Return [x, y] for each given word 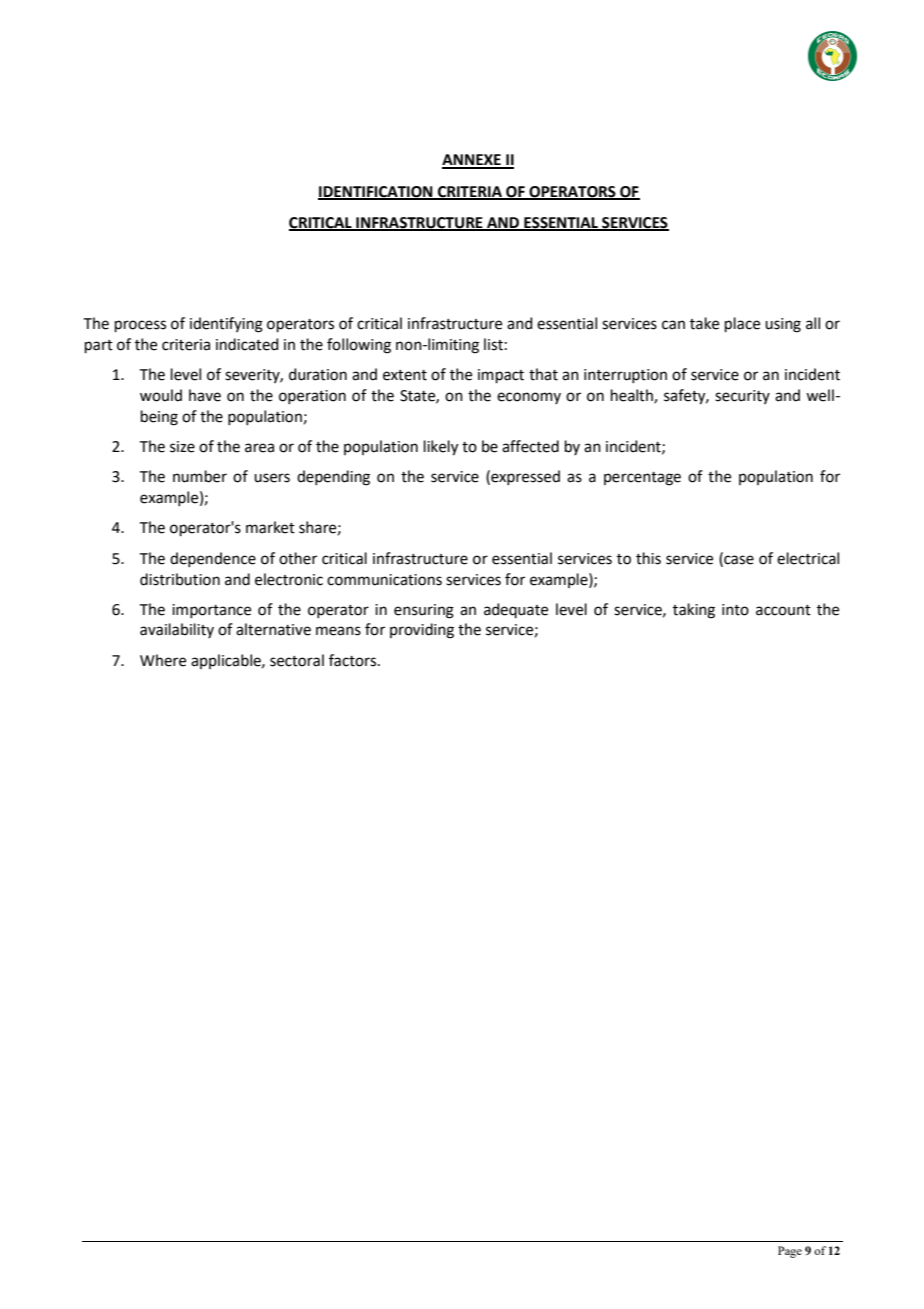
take [704, 323]
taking [694, 611]
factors [354, 660]
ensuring [424, 611]
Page [790, 1252]
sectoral [297, 660]
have [205, 395]
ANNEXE [472, 161]
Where [163, 660]
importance [211, 611]
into [735, 610]
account [783, 610]
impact [501, 376]
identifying [226, 325]
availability [177, 630]
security [742, 397]
